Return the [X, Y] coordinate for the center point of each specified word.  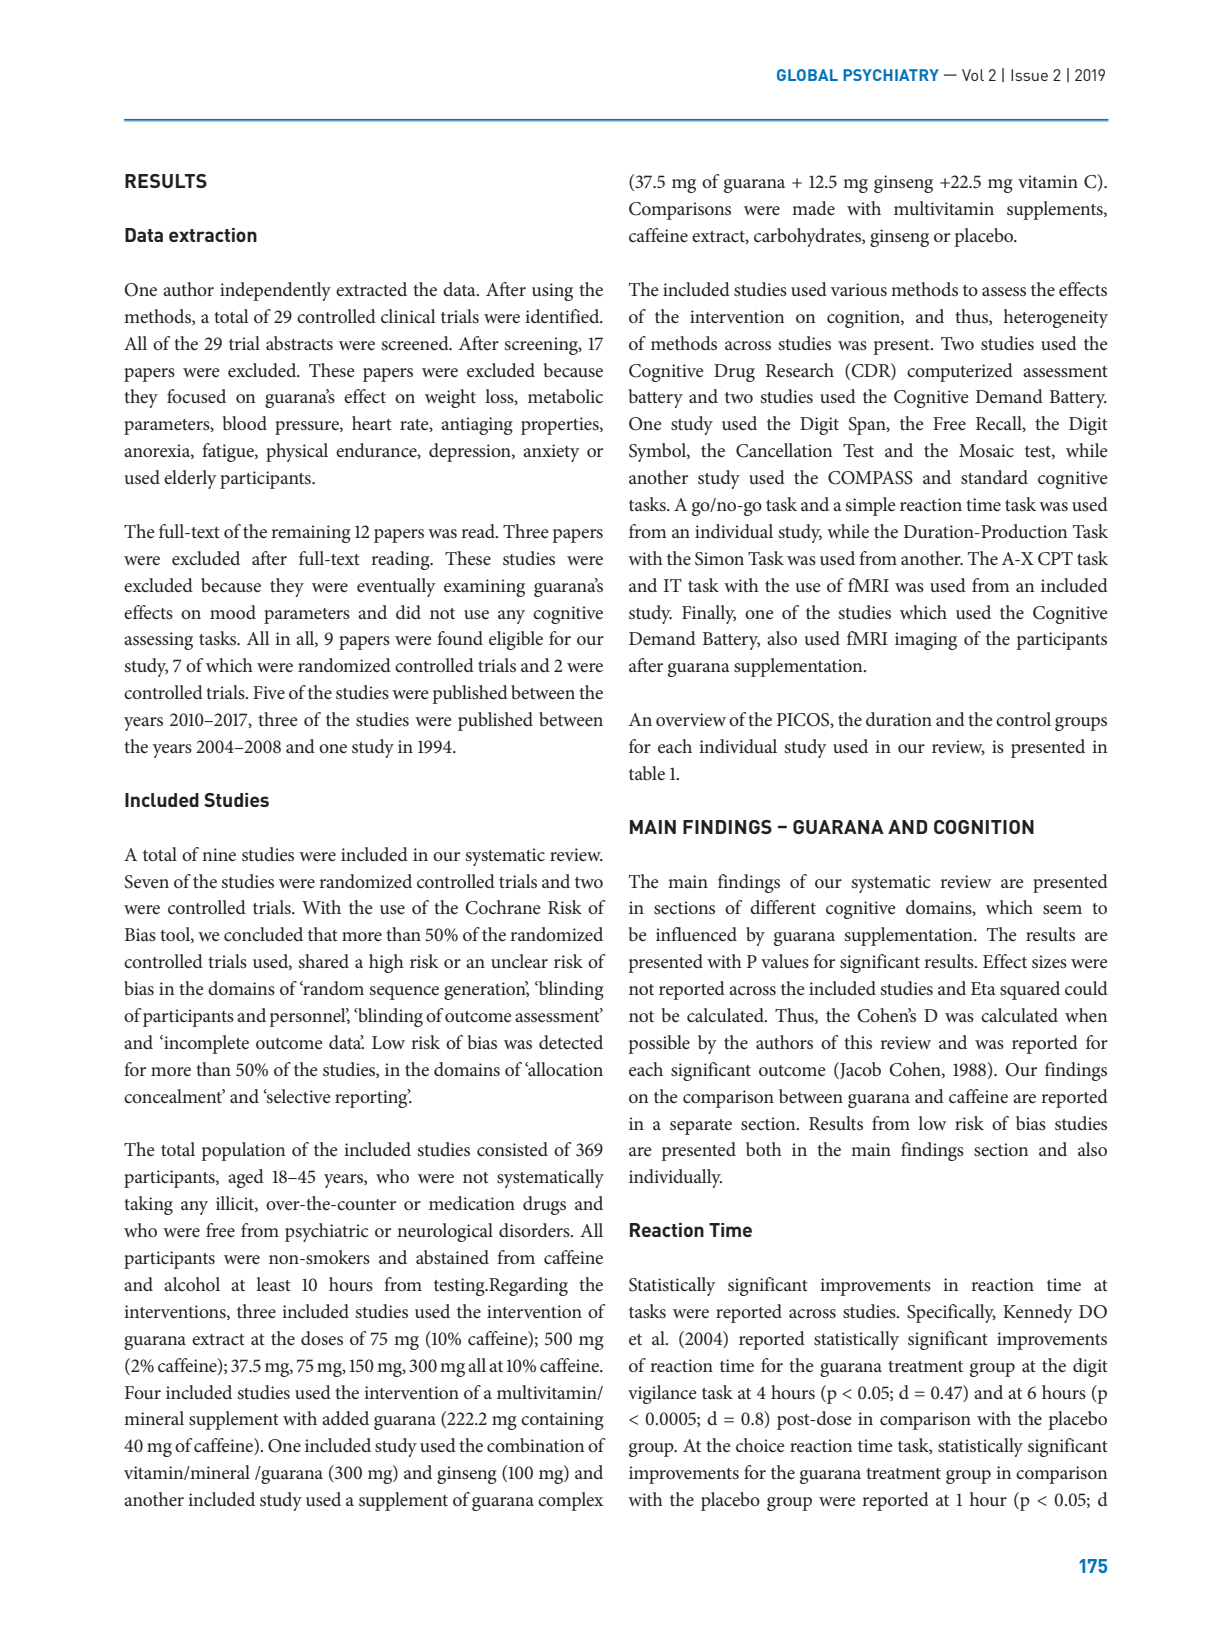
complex [571, 1501]
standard [994, 477]
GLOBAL [807, 75]
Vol [973, 75]
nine [219, 855]
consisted [512, 1149]
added [345, 1418]
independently [275, 291]
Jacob [859, 1070]
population [243, 1151]
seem [1062, 910]
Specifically [951, 1313]
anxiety [551, 453]
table [647, 773]
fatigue [229, 452]
